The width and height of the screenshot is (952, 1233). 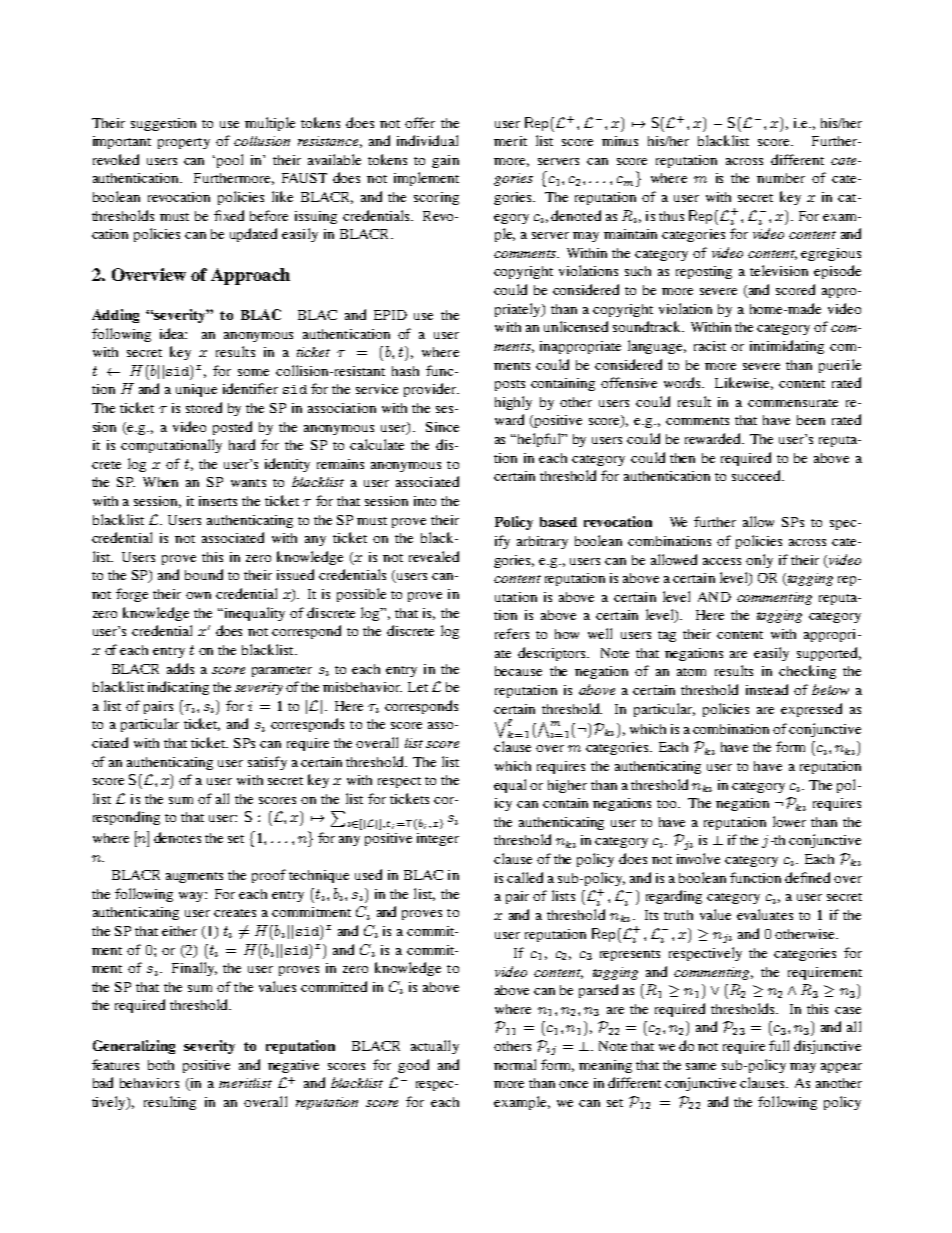 What do you see at coordinates (759, 561) in the screenshot?
I see `only` at bounding box center [759, 561].
